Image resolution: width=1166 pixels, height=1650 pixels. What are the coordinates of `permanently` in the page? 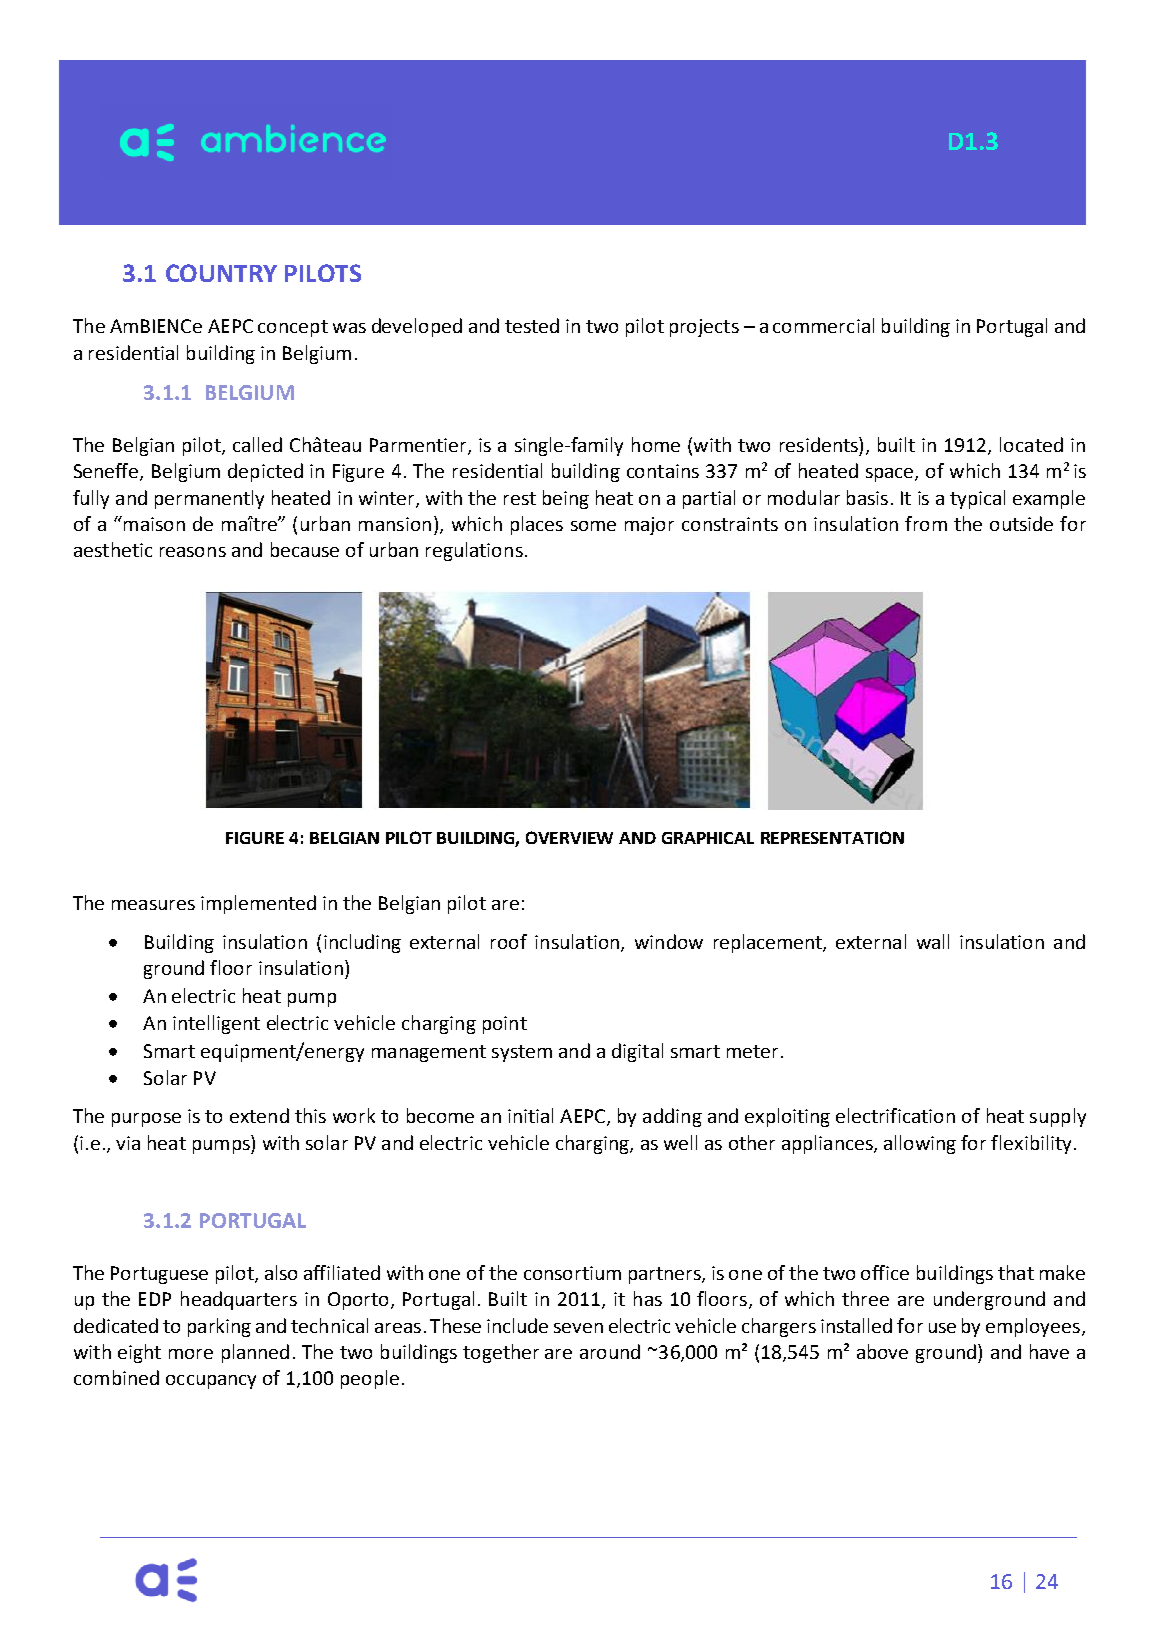 It's located at (209, 499).
